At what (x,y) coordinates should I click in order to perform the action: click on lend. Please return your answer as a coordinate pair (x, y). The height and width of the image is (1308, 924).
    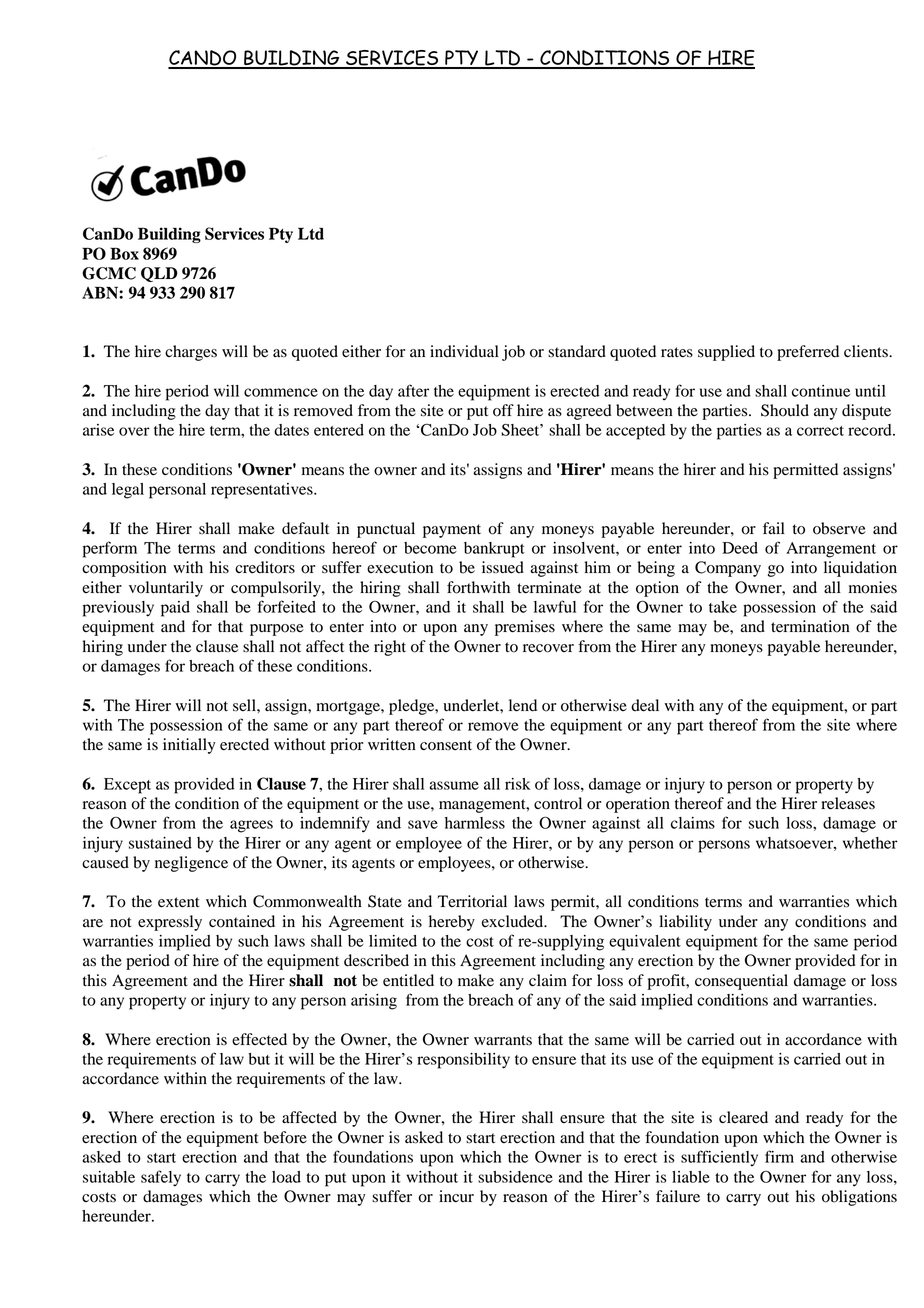
    Looking at the image, I should click on (523, 705).
